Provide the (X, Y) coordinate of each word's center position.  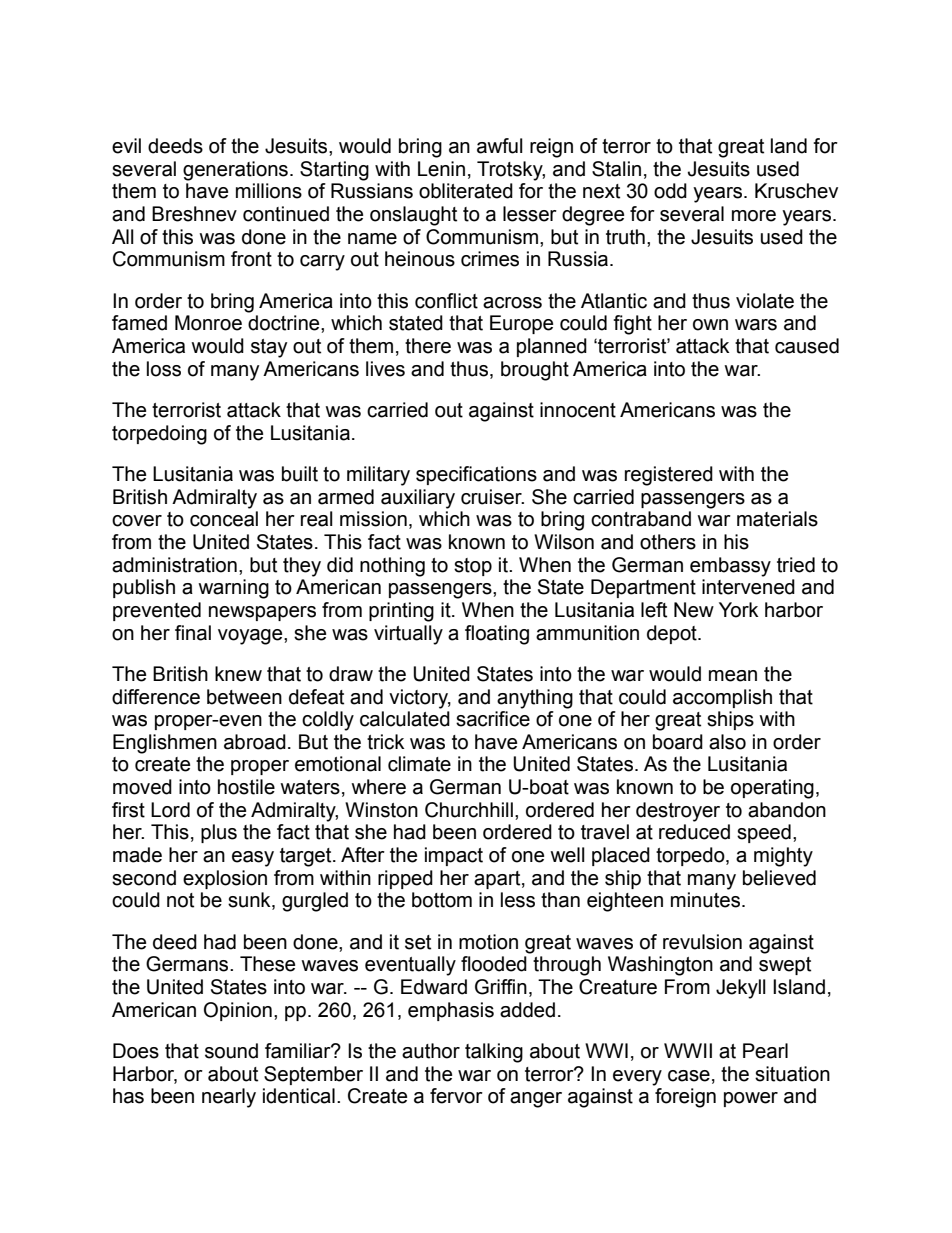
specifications (476, 475)
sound (231, 1051)
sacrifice (493, 719)
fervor (456, 1096)
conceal (224, 519)
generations (235, 171)
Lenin (441, 169)
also (727, 742)
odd (670, 191)
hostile (246, 787)
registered (669, 476)
